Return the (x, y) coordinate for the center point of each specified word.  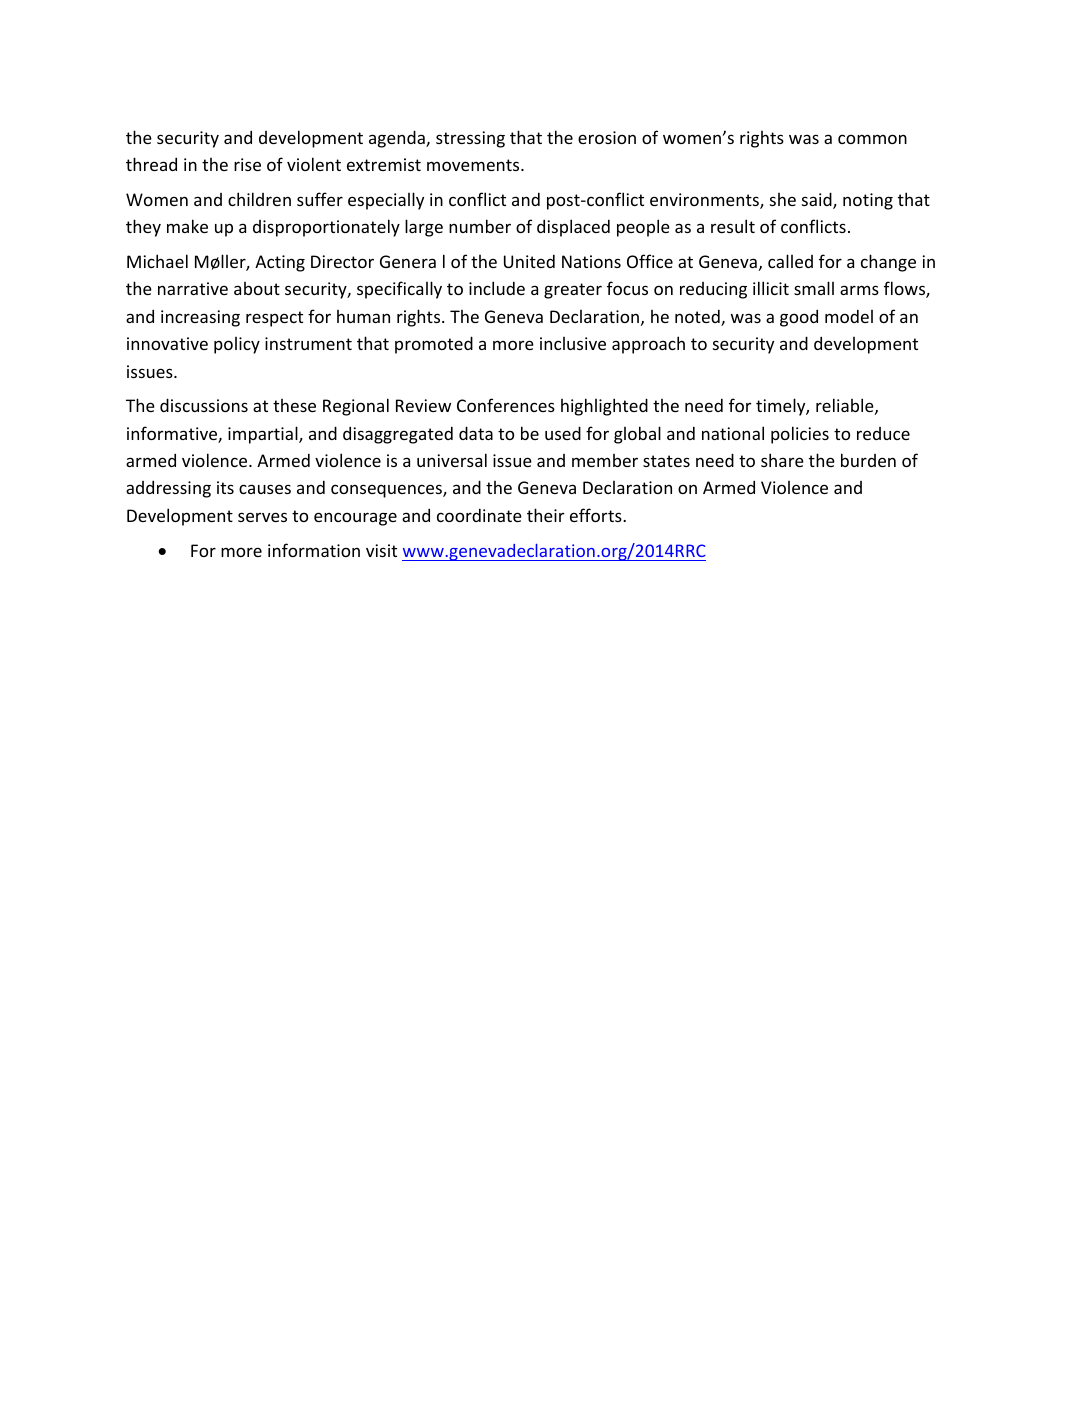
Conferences (506, 405)
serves (262, 517)
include (497, 288)
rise (247, 164)
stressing (470, 139)
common (872, 139)
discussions (204, 405)
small (814, 288)
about (257, 288)
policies (800, 435)
